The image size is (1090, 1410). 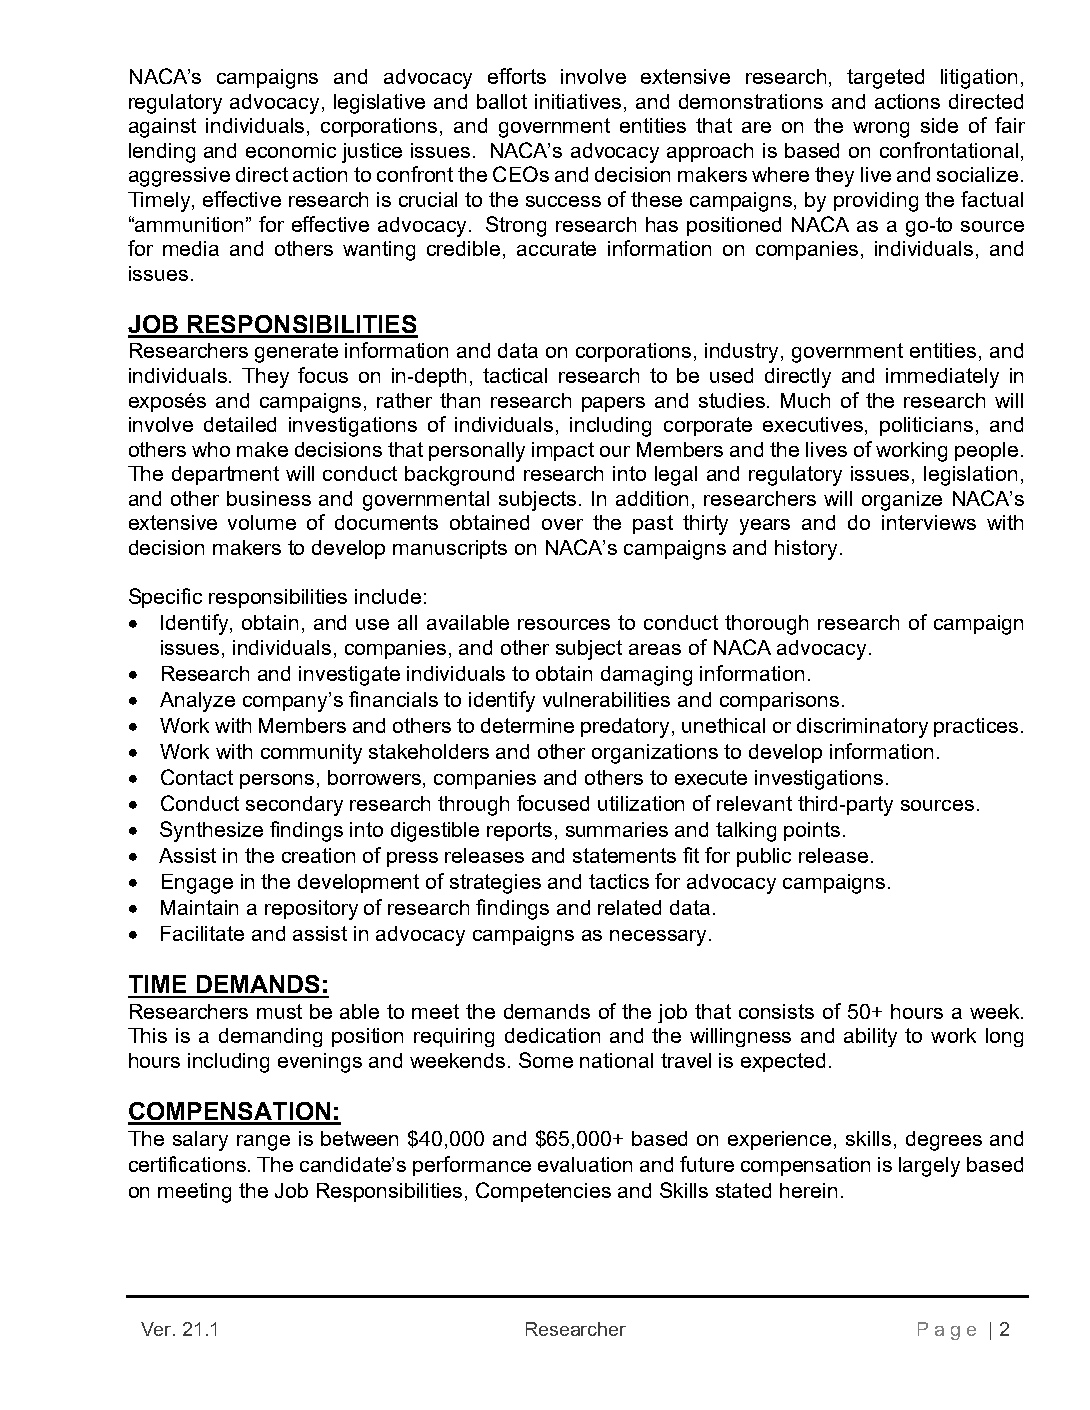 What do you see at coordinates (881, 130) in the screenshot?
I see `wrong` at bounding box center [881, 130].
